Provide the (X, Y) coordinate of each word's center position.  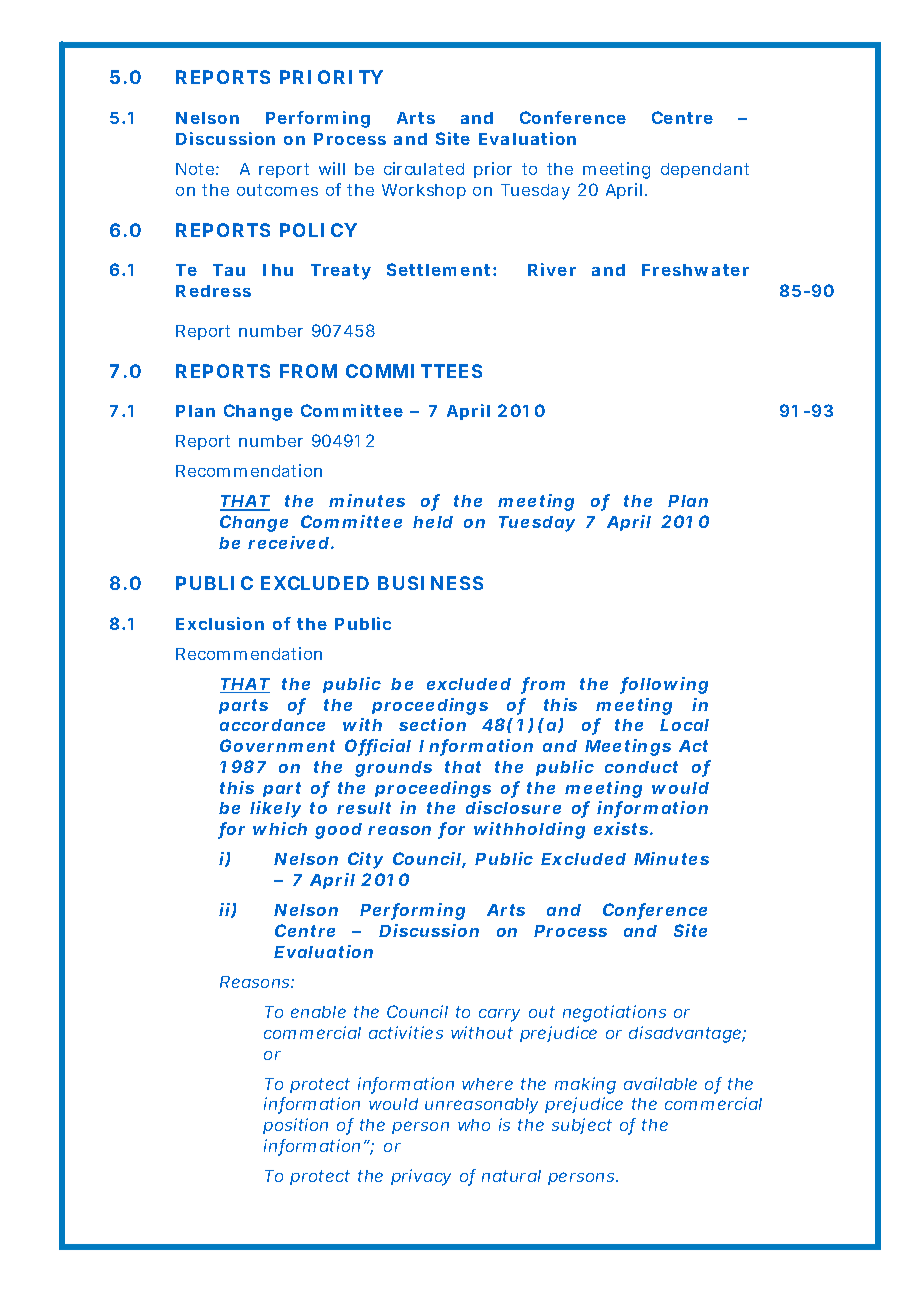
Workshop (424, 191)
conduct (641, 767)
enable (318, 1012)
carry (499, 1015)
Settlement (438, 269)
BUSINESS (430, 583)
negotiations (614, 1013)
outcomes (277, 190)
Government (277, 745)
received (288, 542)
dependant (705, 170)
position (295, 1126)
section (432, 724)
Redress (213, 291)
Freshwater (695, 270)
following (664, 685)
